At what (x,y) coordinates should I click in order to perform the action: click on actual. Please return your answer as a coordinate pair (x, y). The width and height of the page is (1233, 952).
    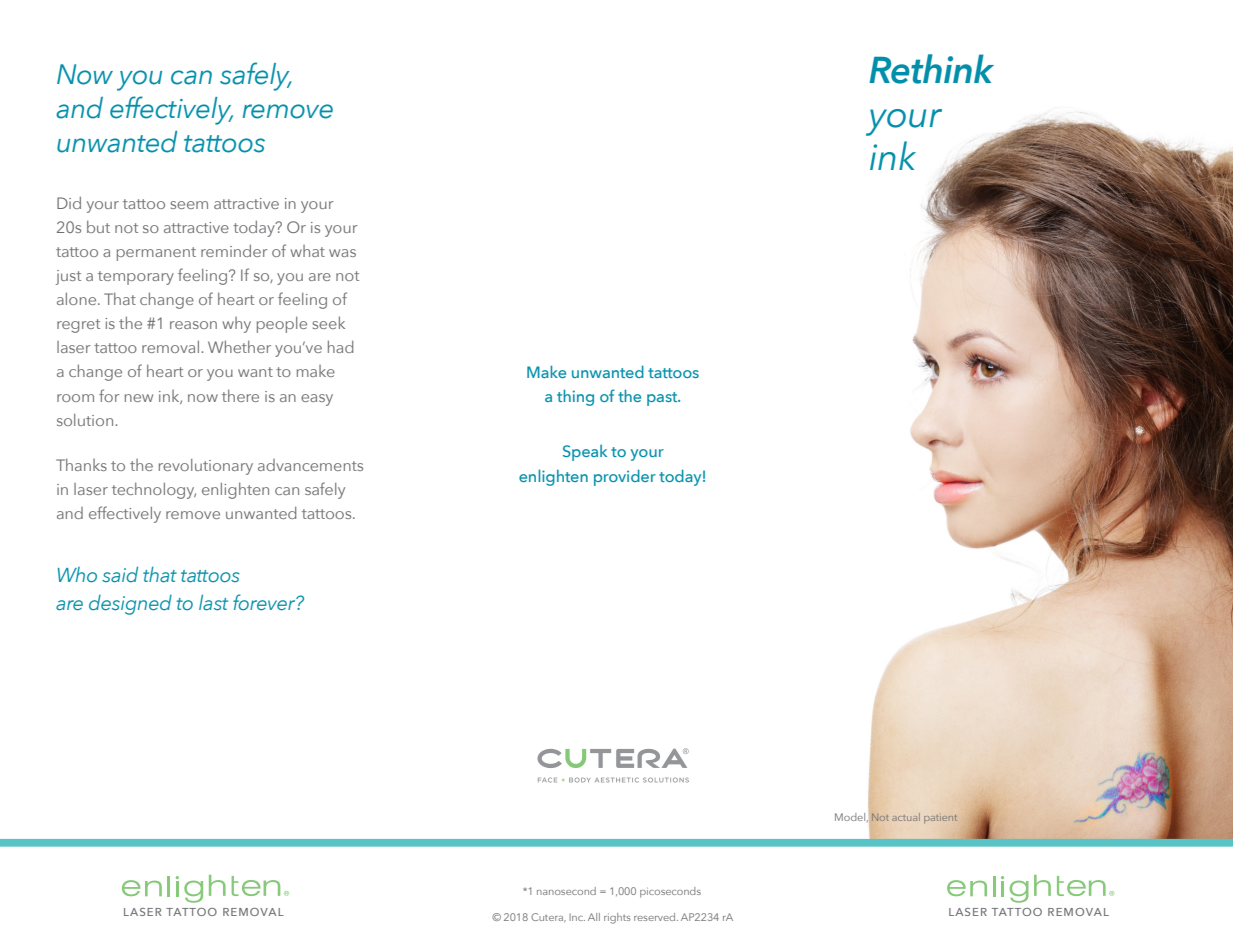
    Looking at the image, I should click on (906, 817).
